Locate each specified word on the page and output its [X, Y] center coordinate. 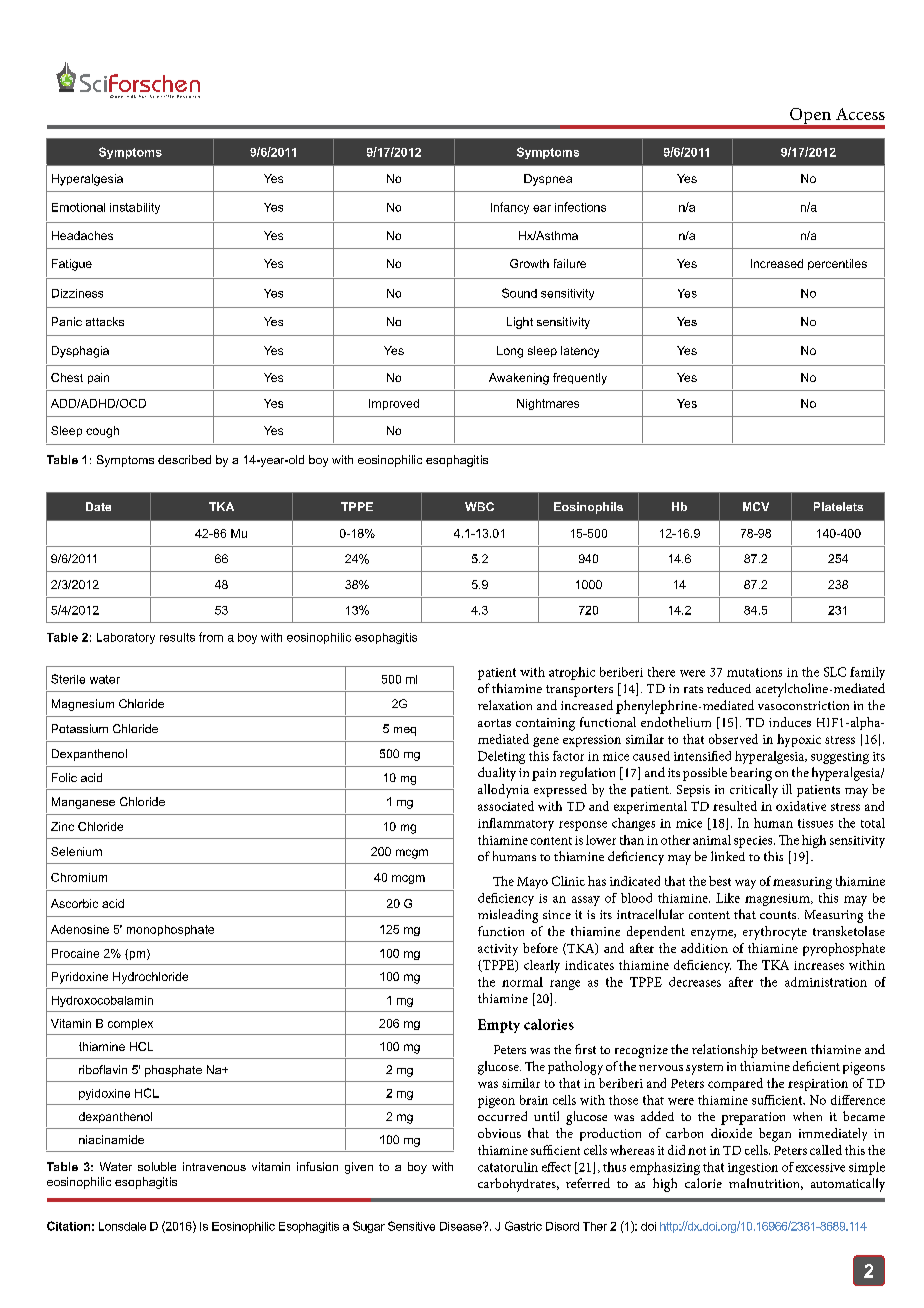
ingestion [753, 1169]
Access [860, 114]
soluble [157, 1166]
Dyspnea [548, 180]
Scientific [162, 96]
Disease [462, 1226]
